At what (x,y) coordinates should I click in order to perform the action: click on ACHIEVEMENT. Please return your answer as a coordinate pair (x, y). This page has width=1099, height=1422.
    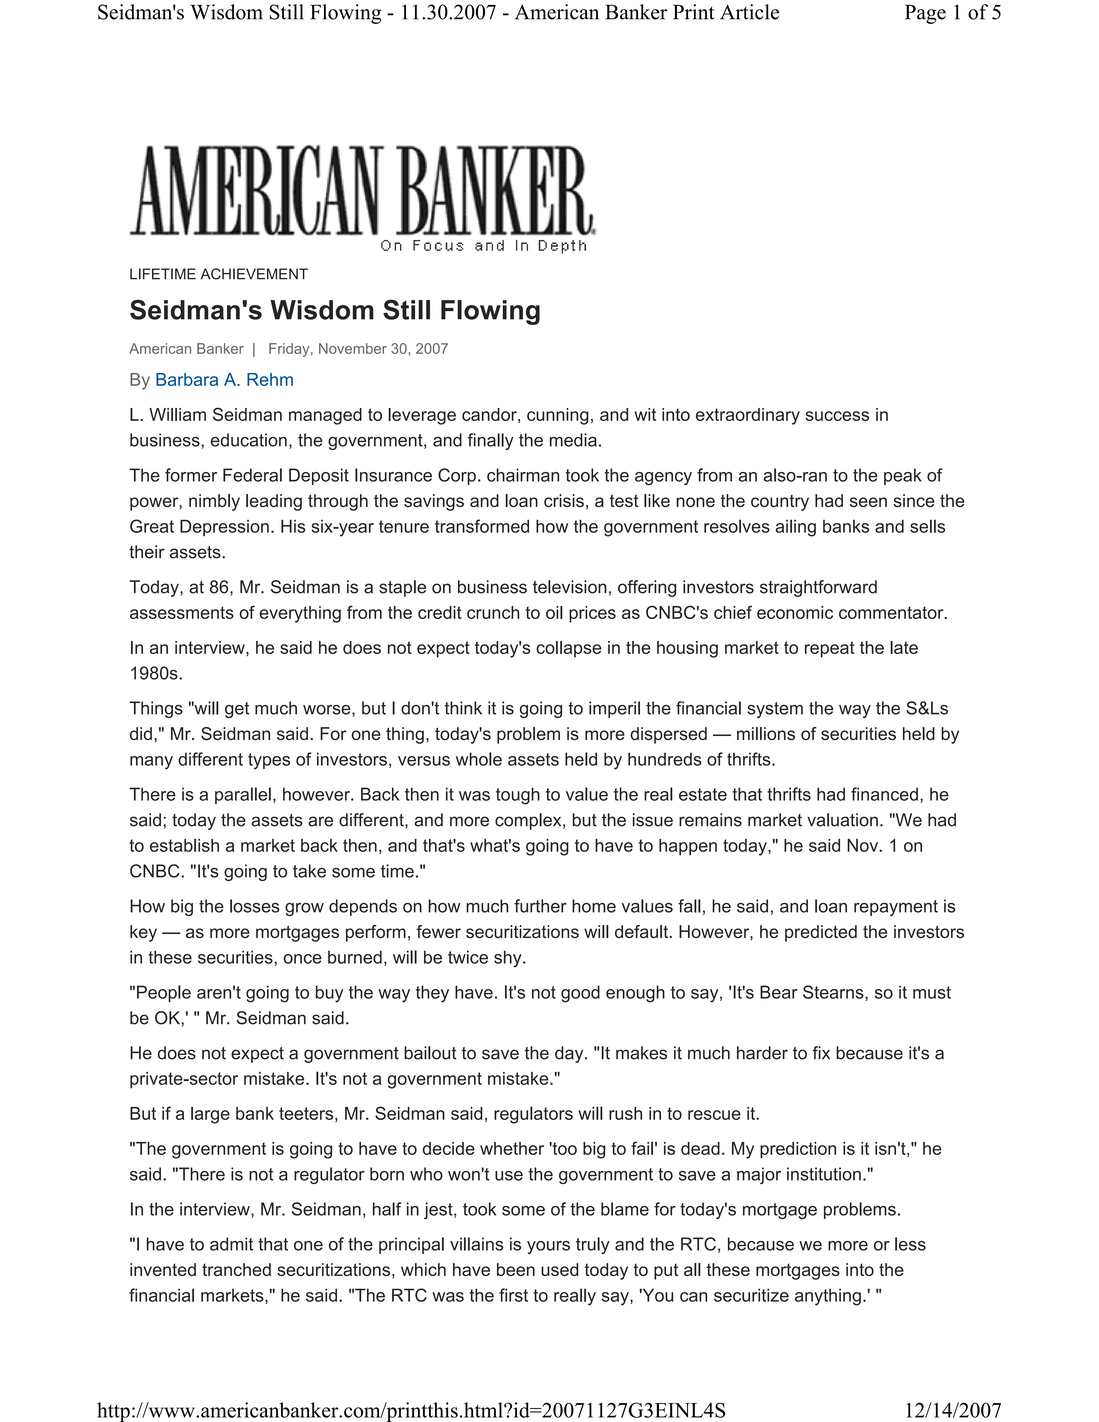
    Looking at the image, I should click on (254, 274).
